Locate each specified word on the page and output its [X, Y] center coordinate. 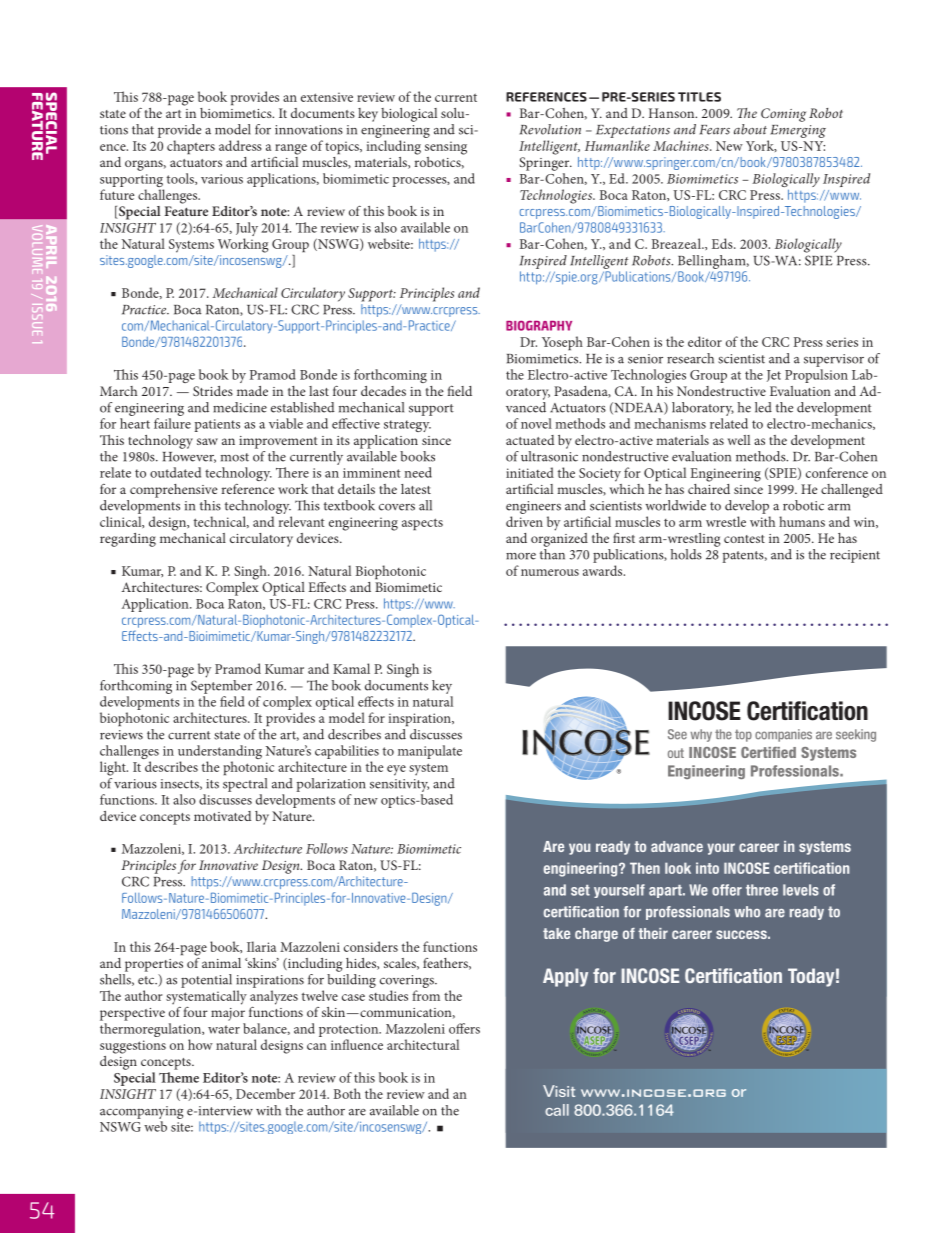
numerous [550, 572]
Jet [774, 376]
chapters [191, 147]
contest [744, 539]
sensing [446, 148]
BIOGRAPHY [539, 325]
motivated [222, 816]
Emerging [797, 133]
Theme [179, 1077]
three [762, 890]
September [221, 685]
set [580, 890]
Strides [213, 391]
